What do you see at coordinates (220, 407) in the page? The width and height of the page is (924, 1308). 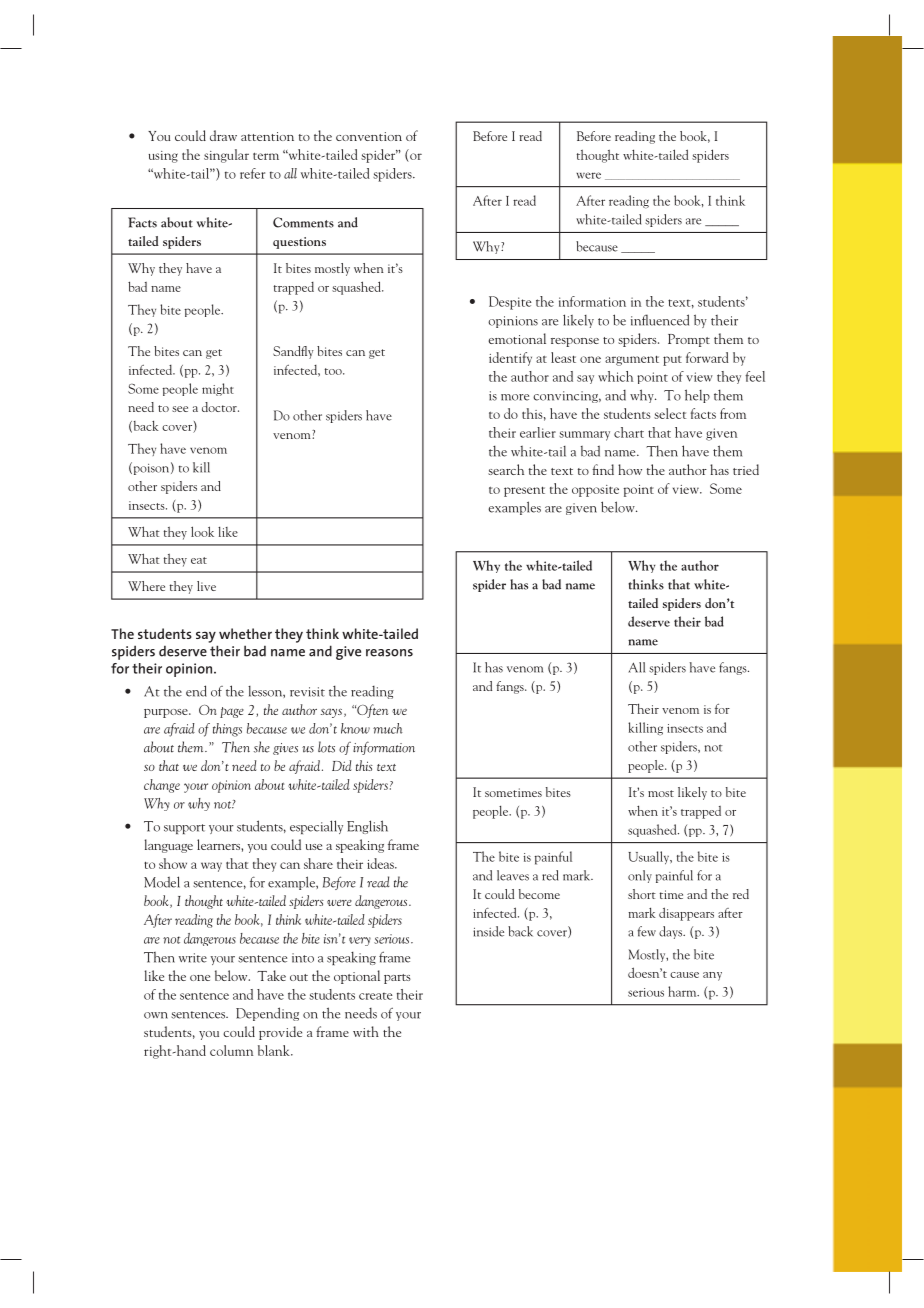 I see `doctor` at bounding box center [220, 407].
